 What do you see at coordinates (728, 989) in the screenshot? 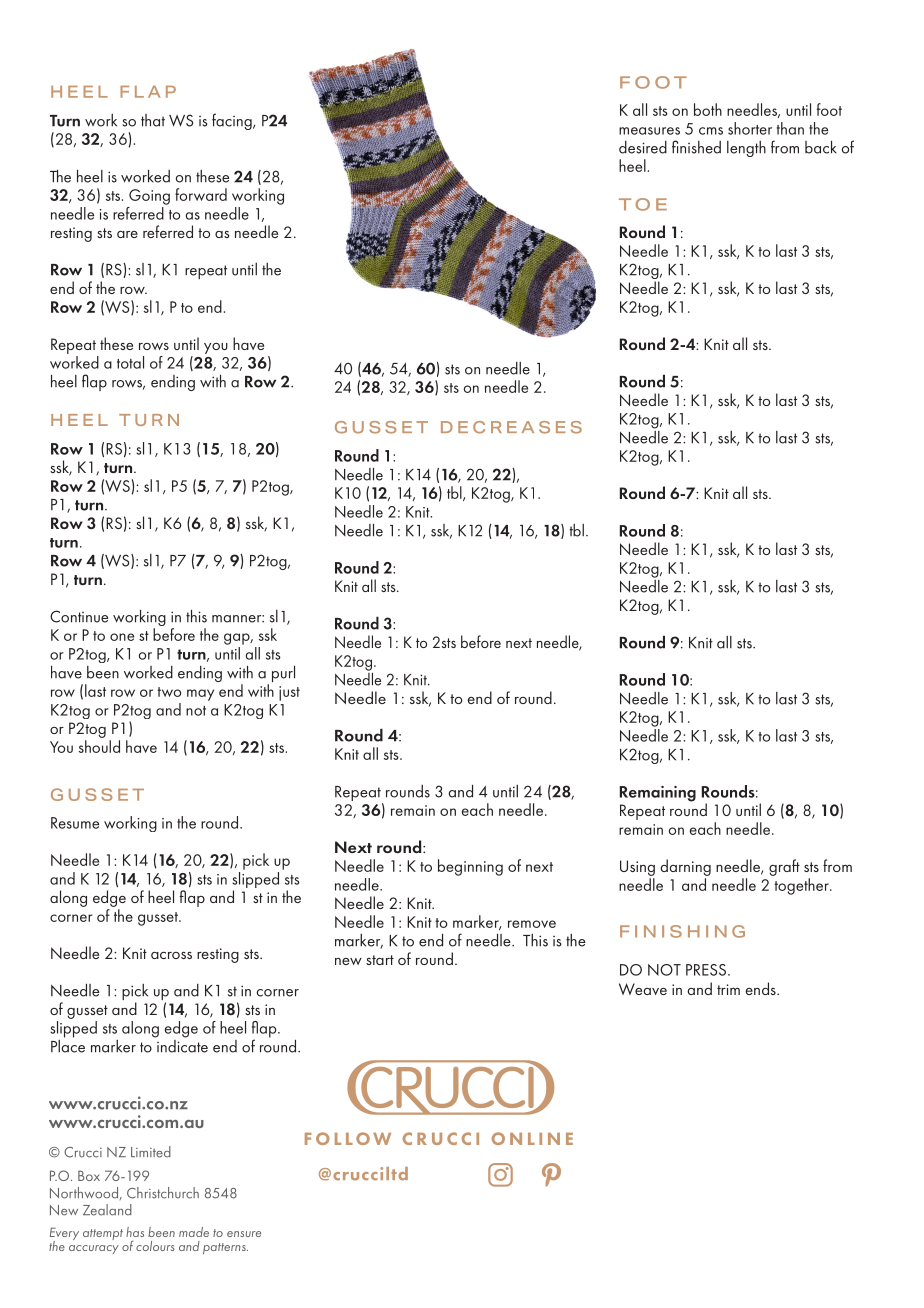
I see `trim` at bounding box center [728, 989].
